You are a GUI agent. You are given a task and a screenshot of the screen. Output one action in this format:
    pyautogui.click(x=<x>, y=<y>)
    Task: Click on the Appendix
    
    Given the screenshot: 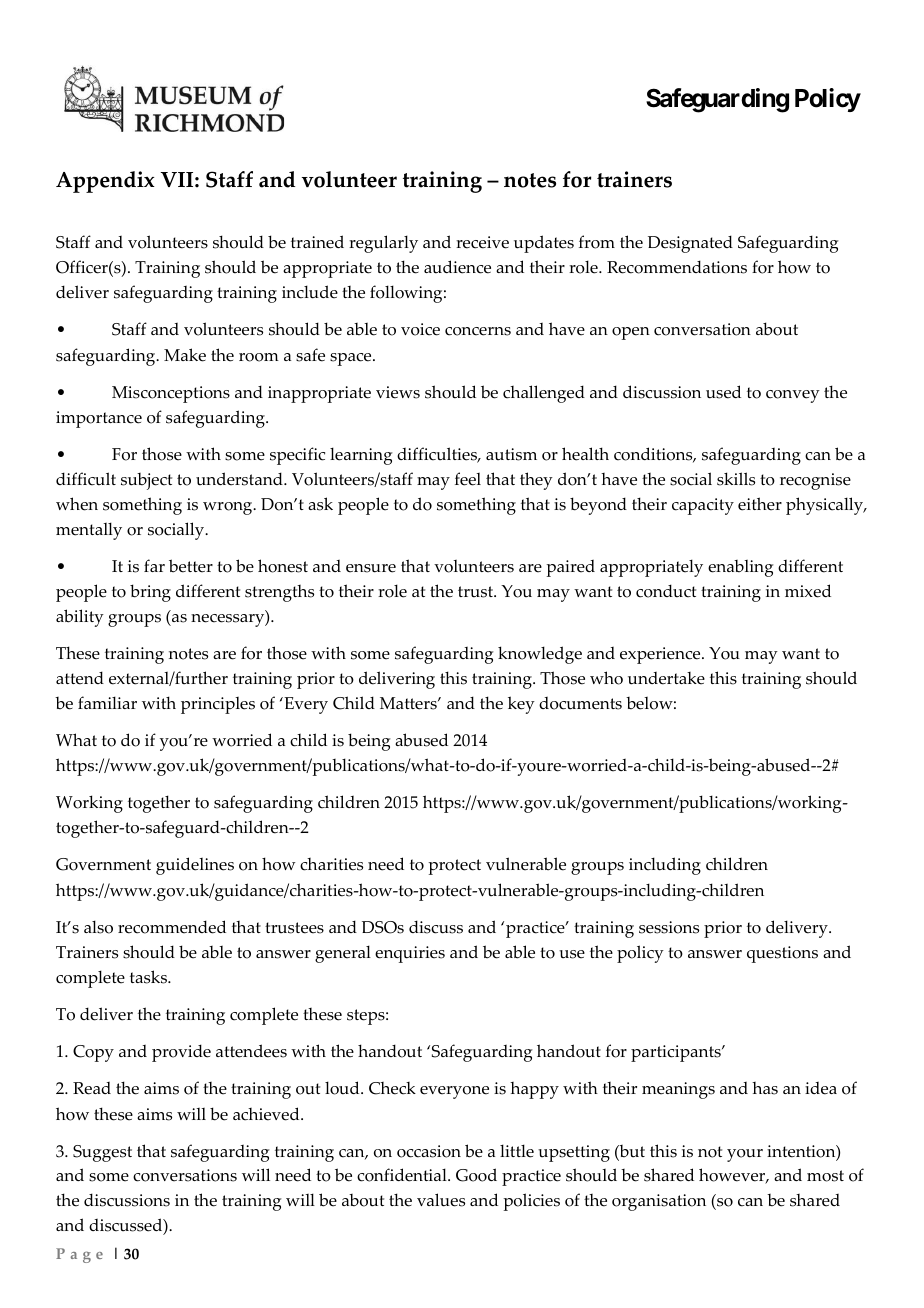 What is the action you would take?
    pyautogui.click(x=105, y=182)
